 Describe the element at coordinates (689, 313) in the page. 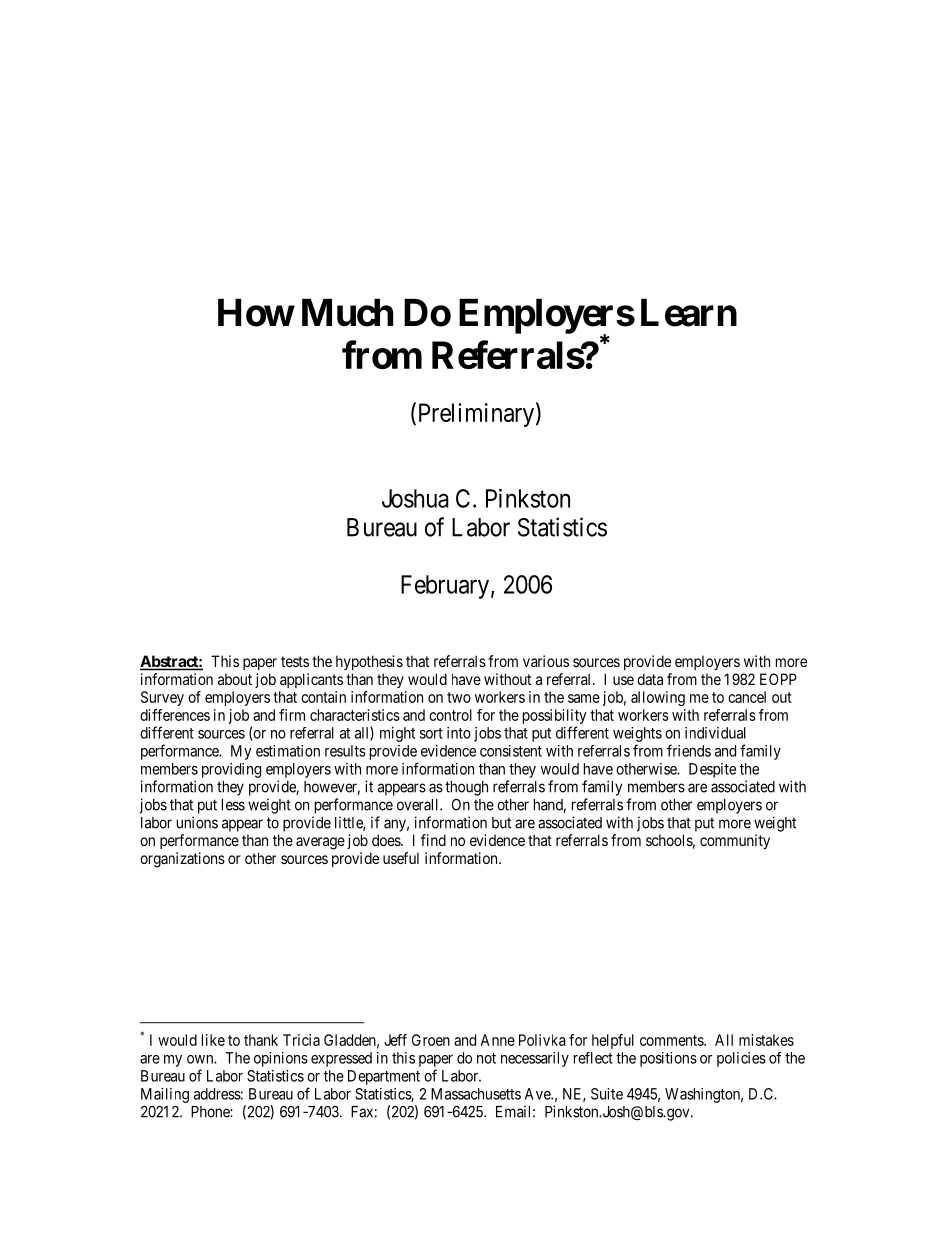

I see `Learn` at that location.
